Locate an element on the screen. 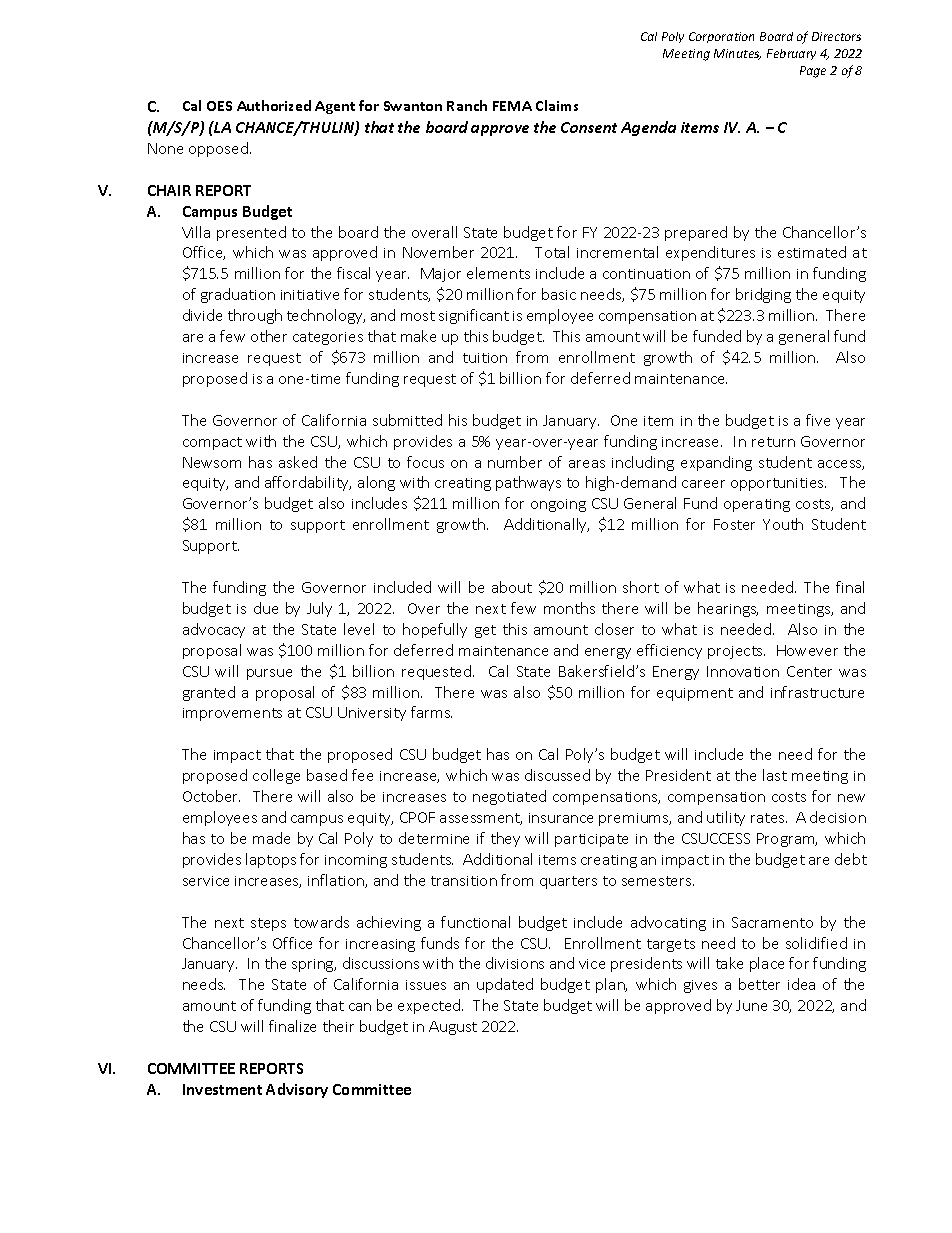 This screenshot has height=1233, width=952. February is located at coordinates (791, 54).
